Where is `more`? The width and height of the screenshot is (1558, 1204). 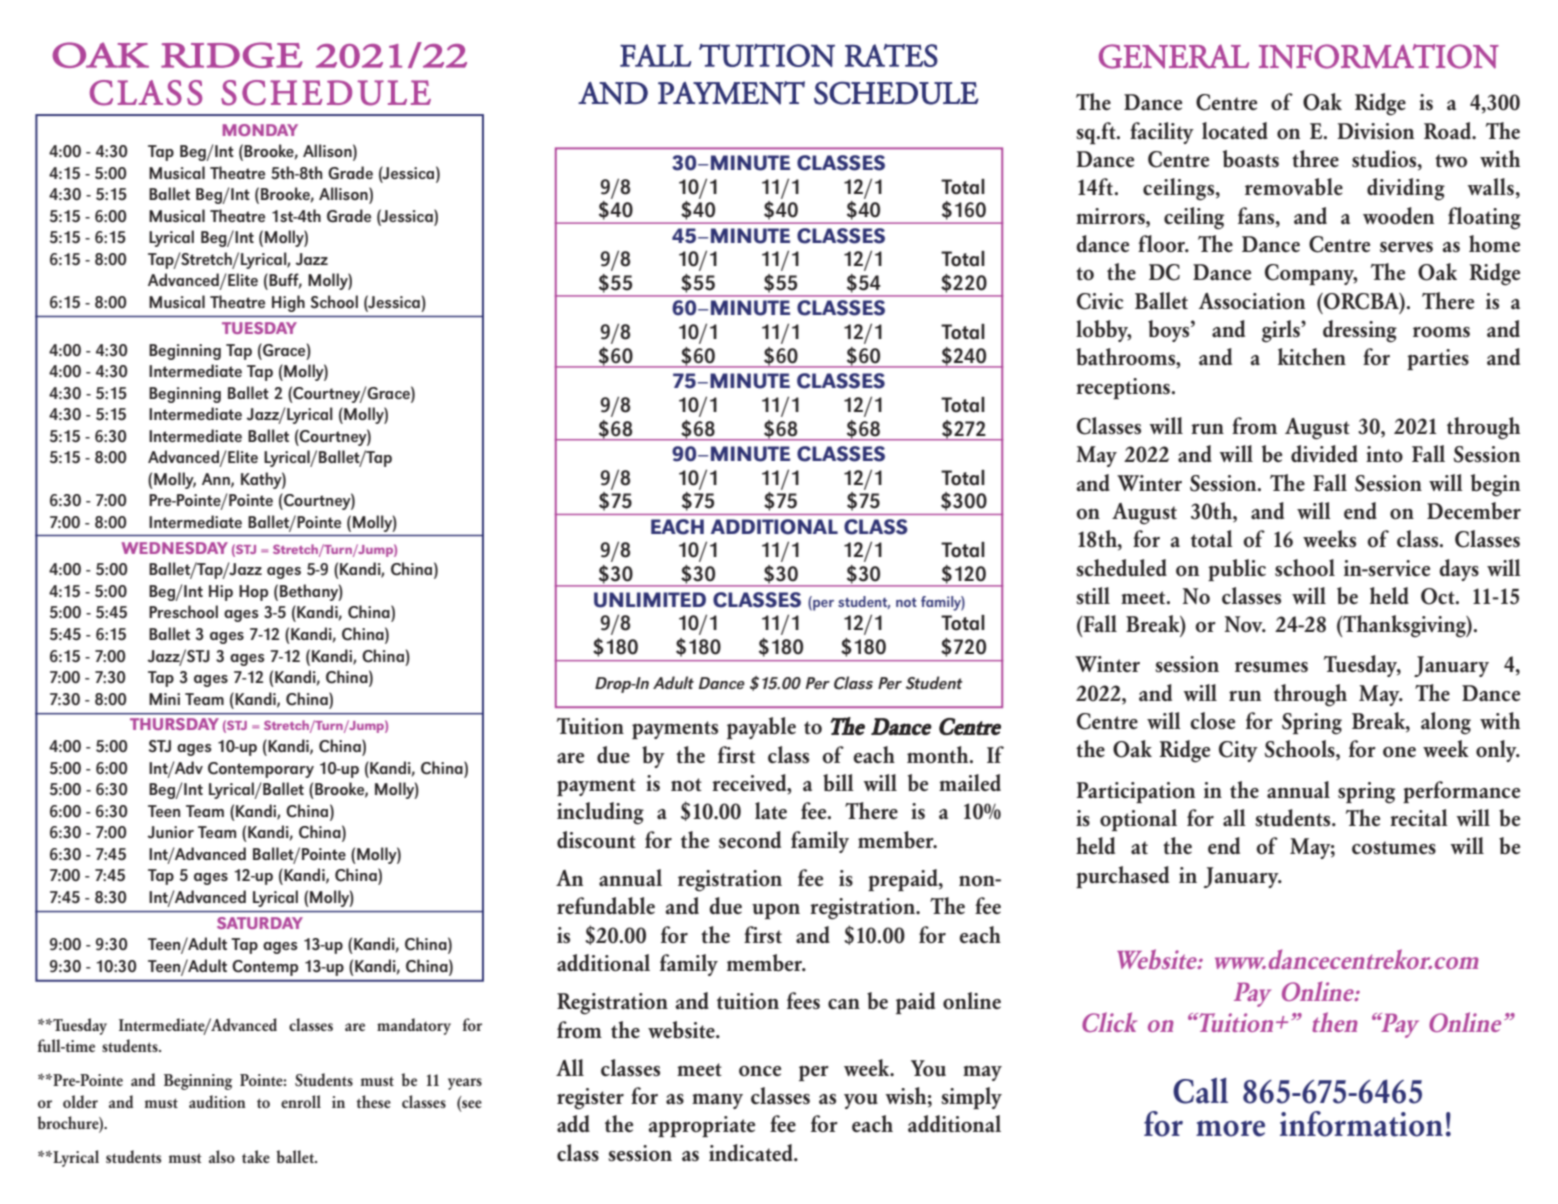 more is located at coordinates (1230, 1128).
